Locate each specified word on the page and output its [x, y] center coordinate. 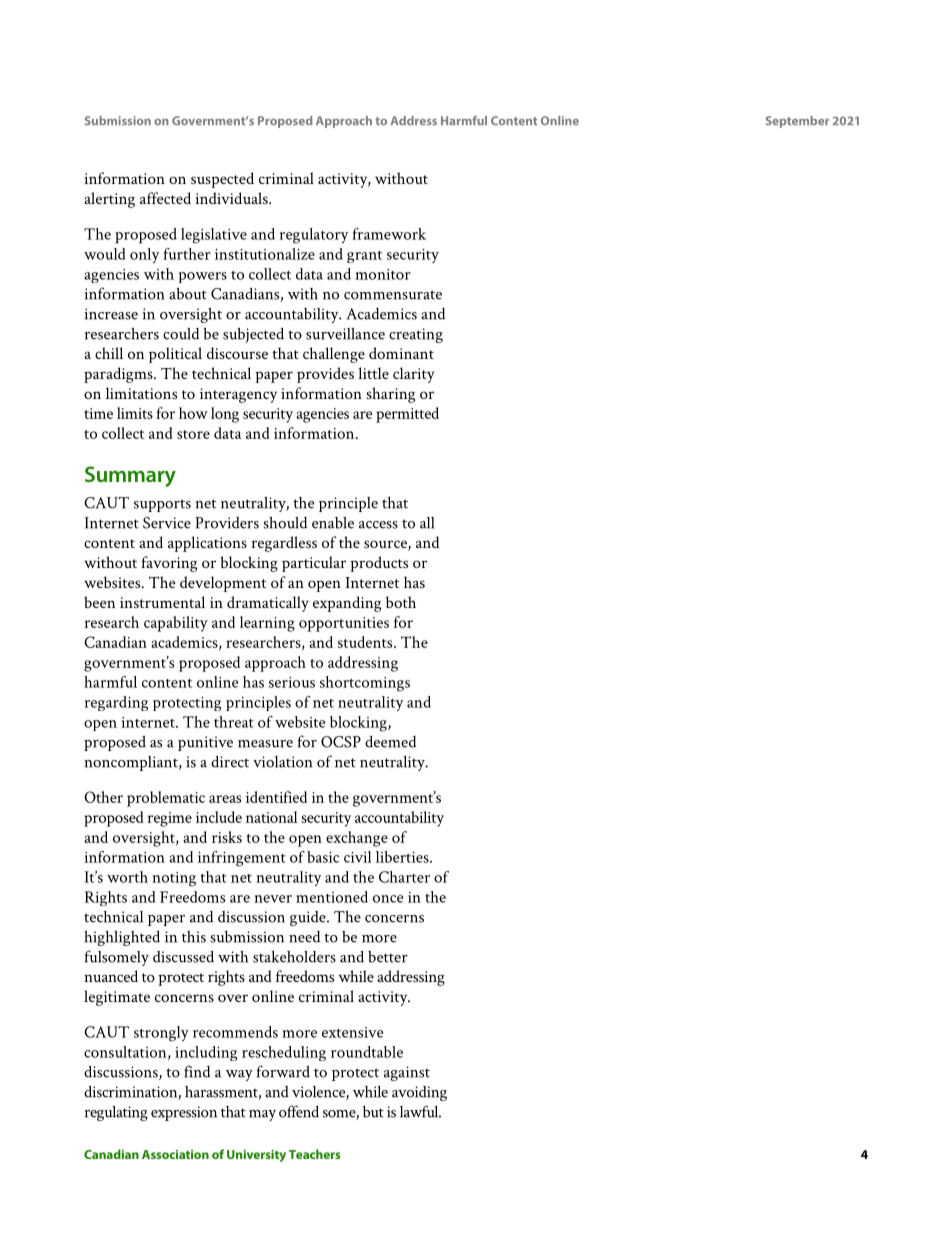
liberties [403, 857]
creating [416, 335]
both [401, 602]
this [194, 937]
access [378, 525]
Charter [404, 877]
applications [207, 544]
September [797, 122]
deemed [390, 742]
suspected [222, 180]
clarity [413, 375]
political [175, 355]
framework [389, 234]
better [388, 957]
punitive [205, 743]
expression [184, 1113]
